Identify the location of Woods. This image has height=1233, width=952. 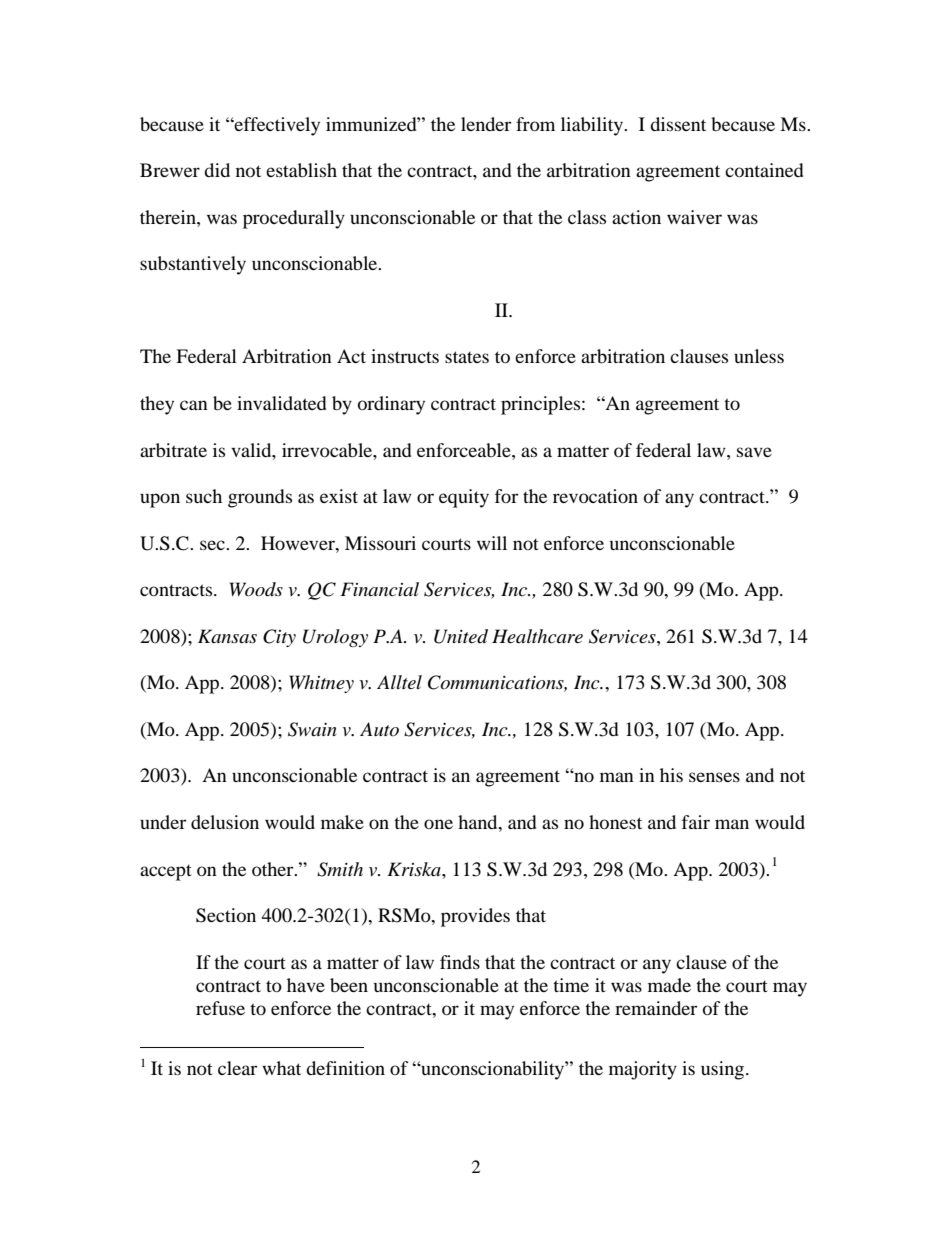
(256, 589).
